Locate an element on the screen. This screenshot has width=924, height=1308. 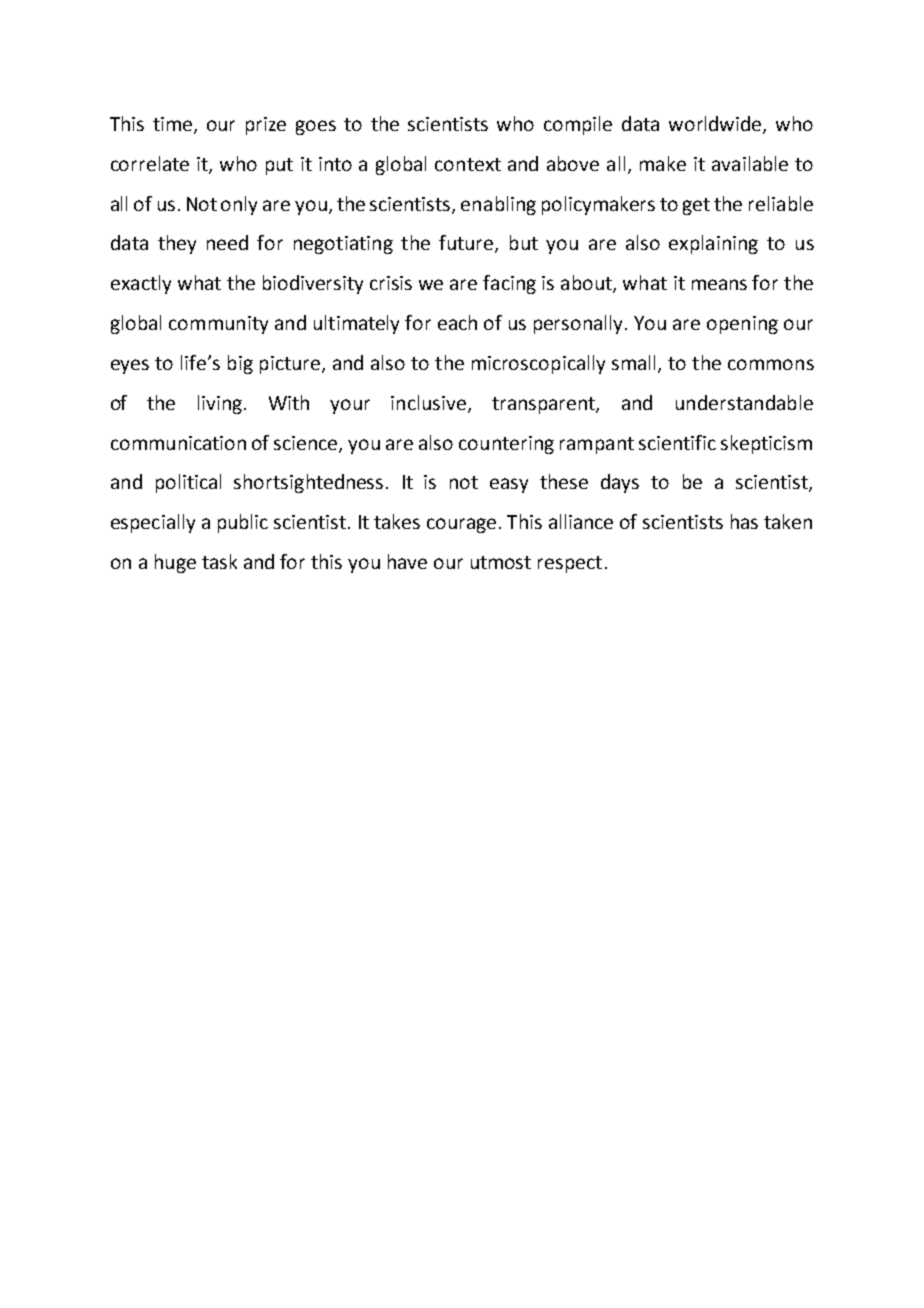
time is located at coordinates (174, 125).
